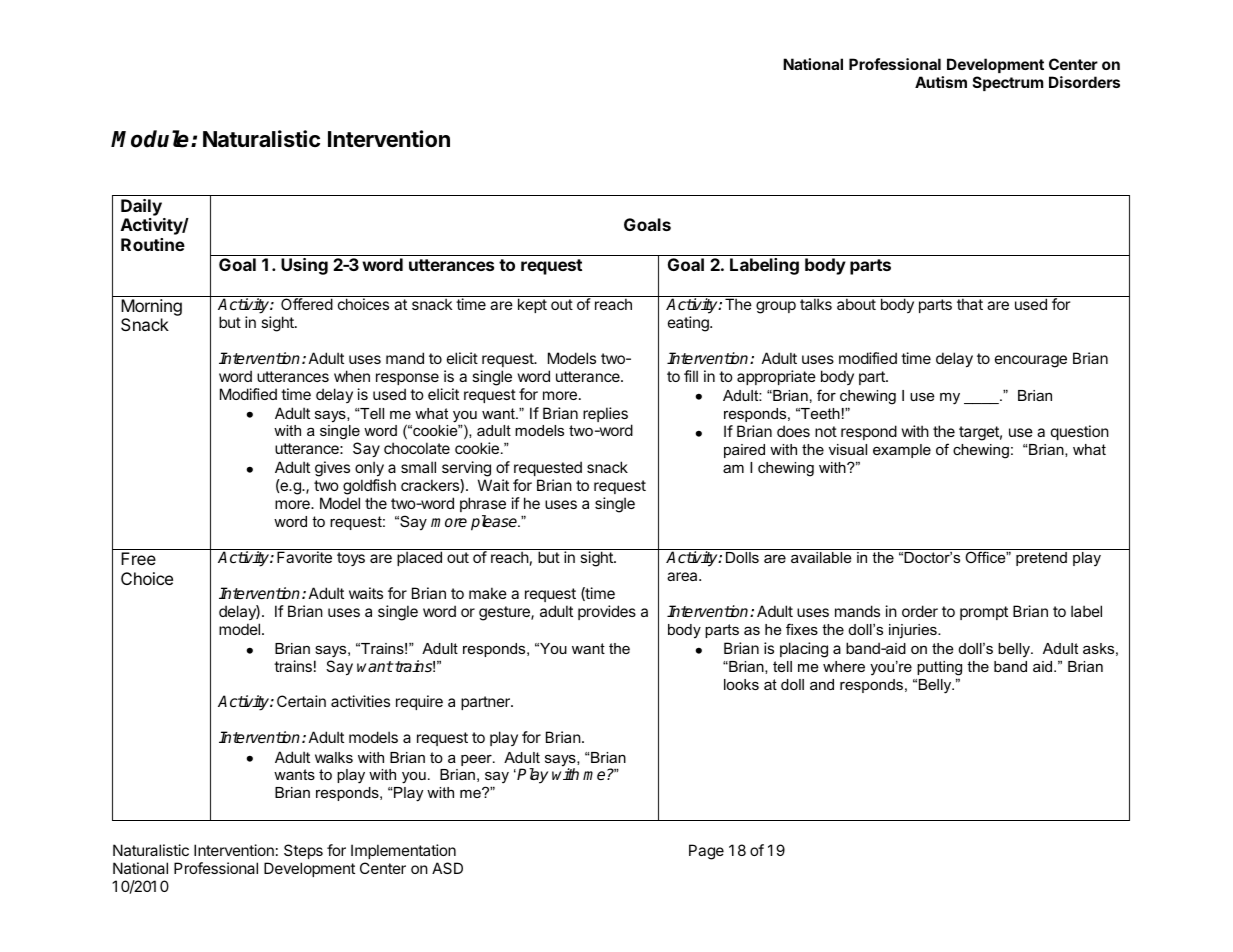  What do you see at coordinates (1008, 83) in the screenshot?
I see `Spectrum` at bounding box center [1008, 83].
